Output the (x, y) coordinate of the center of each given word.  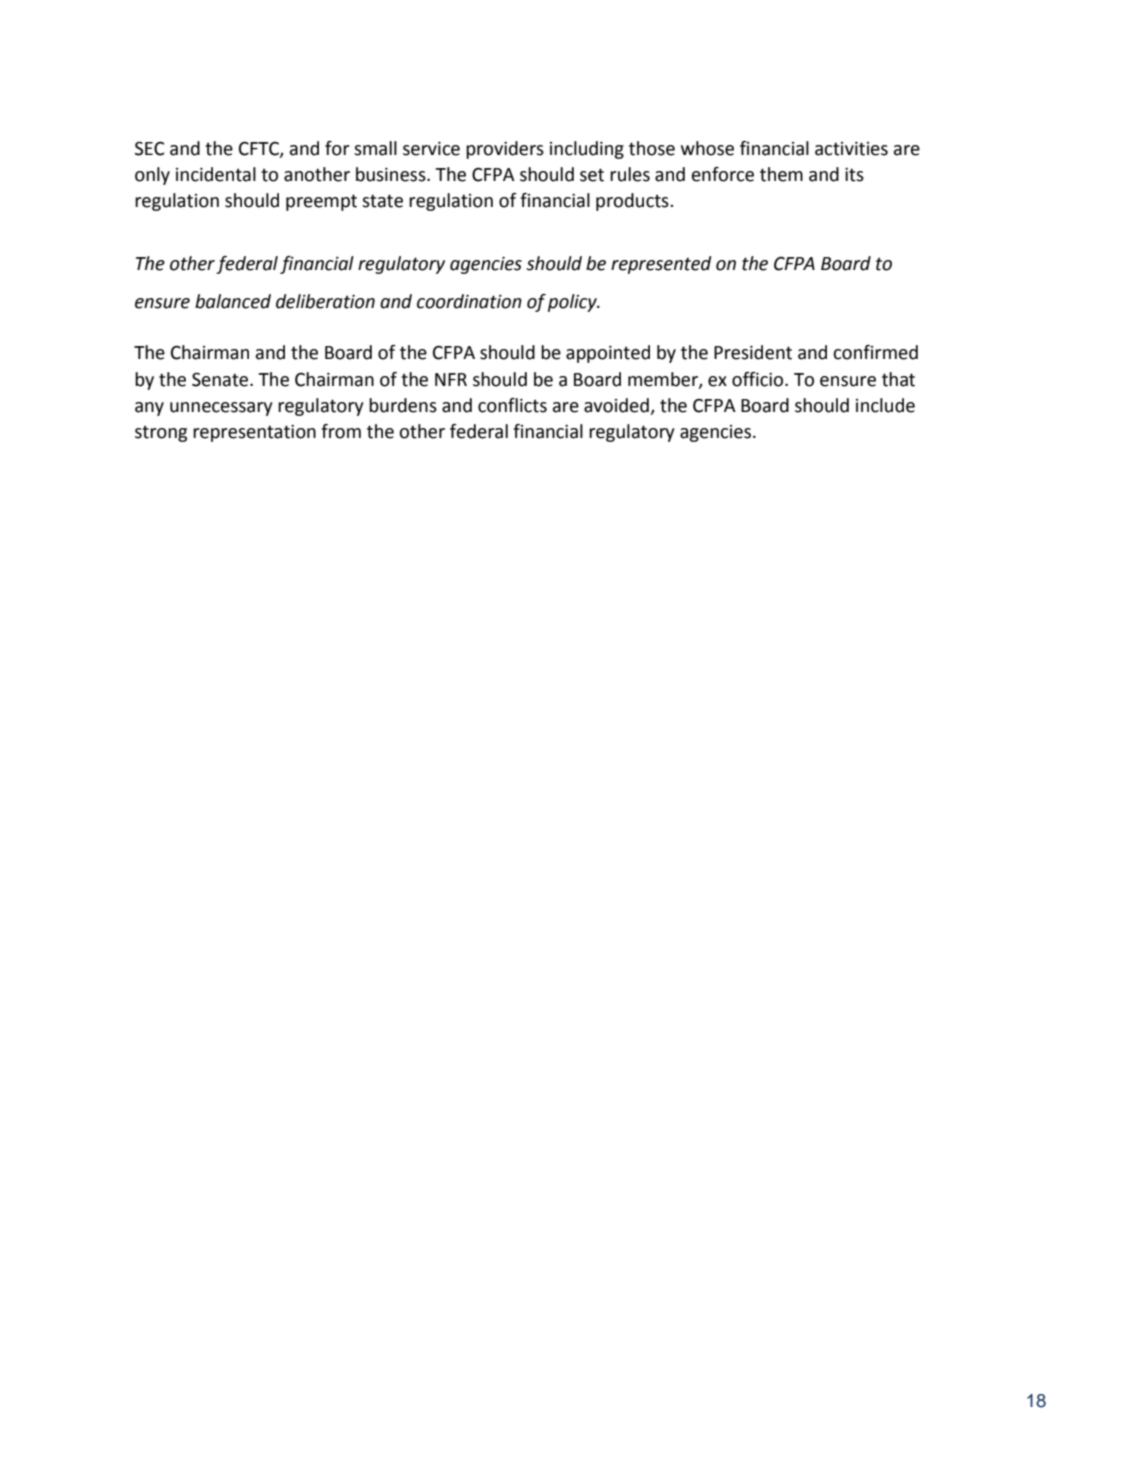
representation (254, 433)
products (633, 202)
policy (573, 303)
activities (851, 149)
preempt (321, 202)
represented (661, 265)
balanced (233, 301)
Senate (221, 379)
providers (505, 150)
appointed (608, 354)
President (753, 352)
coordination (469, 301)
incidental (216, 174)
